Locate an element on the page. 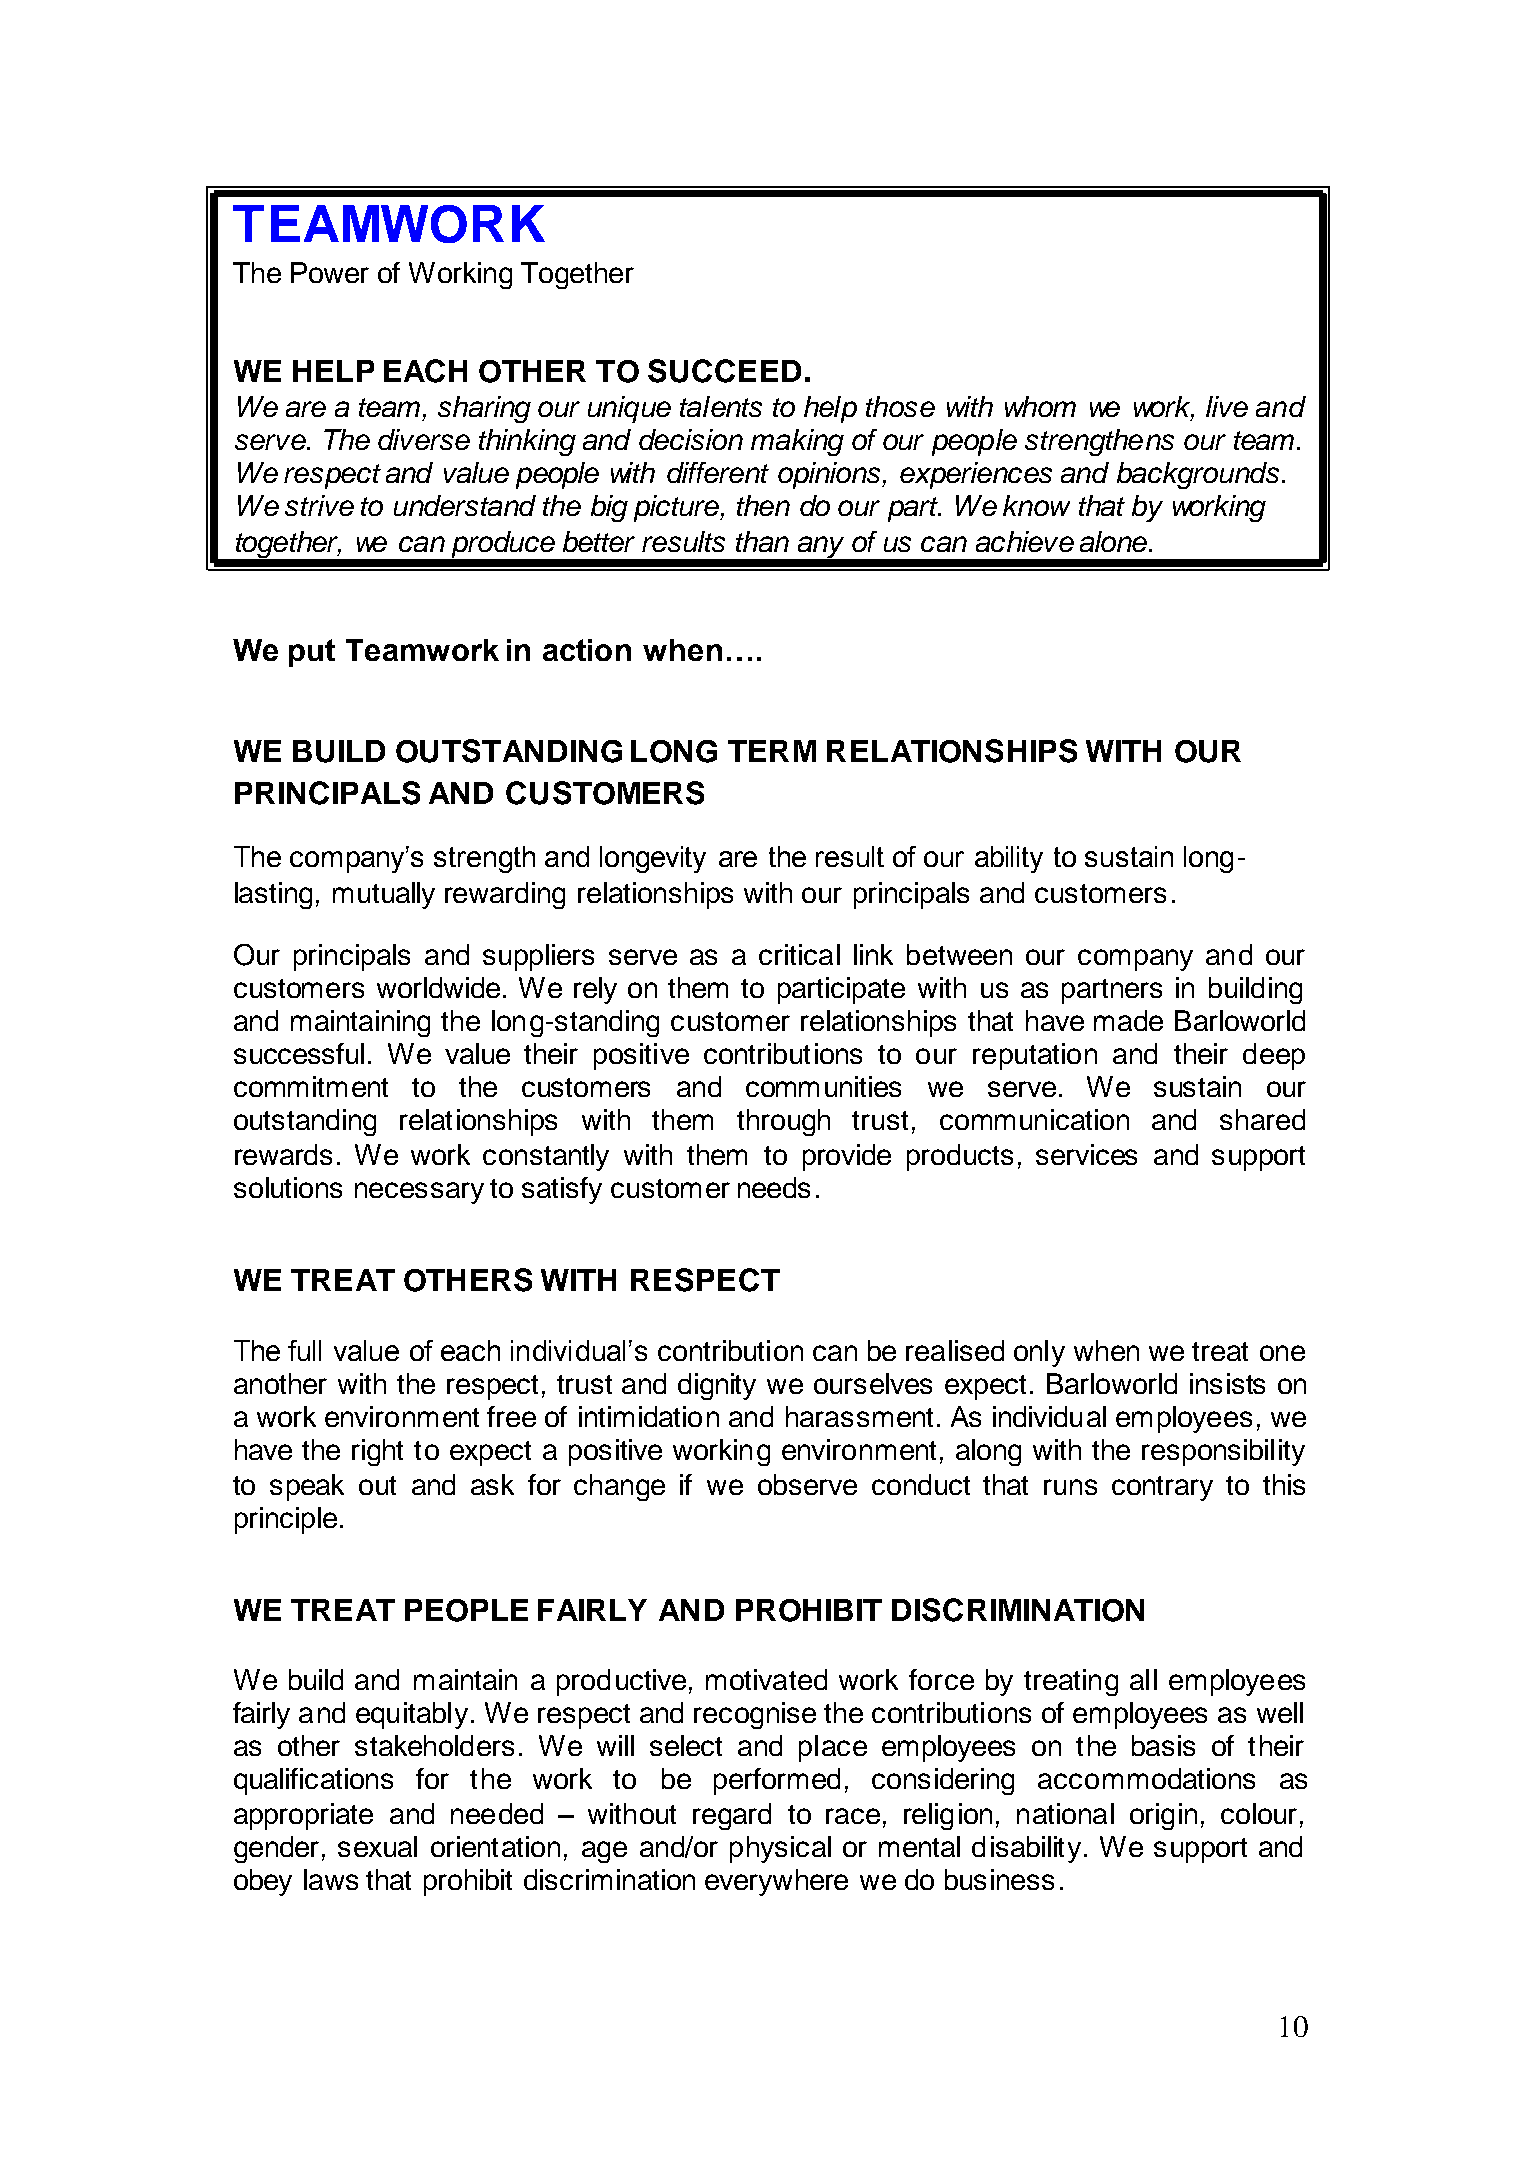 The width and height of the image is (1537, 2175). live is located at coordinates (1227, 406).
